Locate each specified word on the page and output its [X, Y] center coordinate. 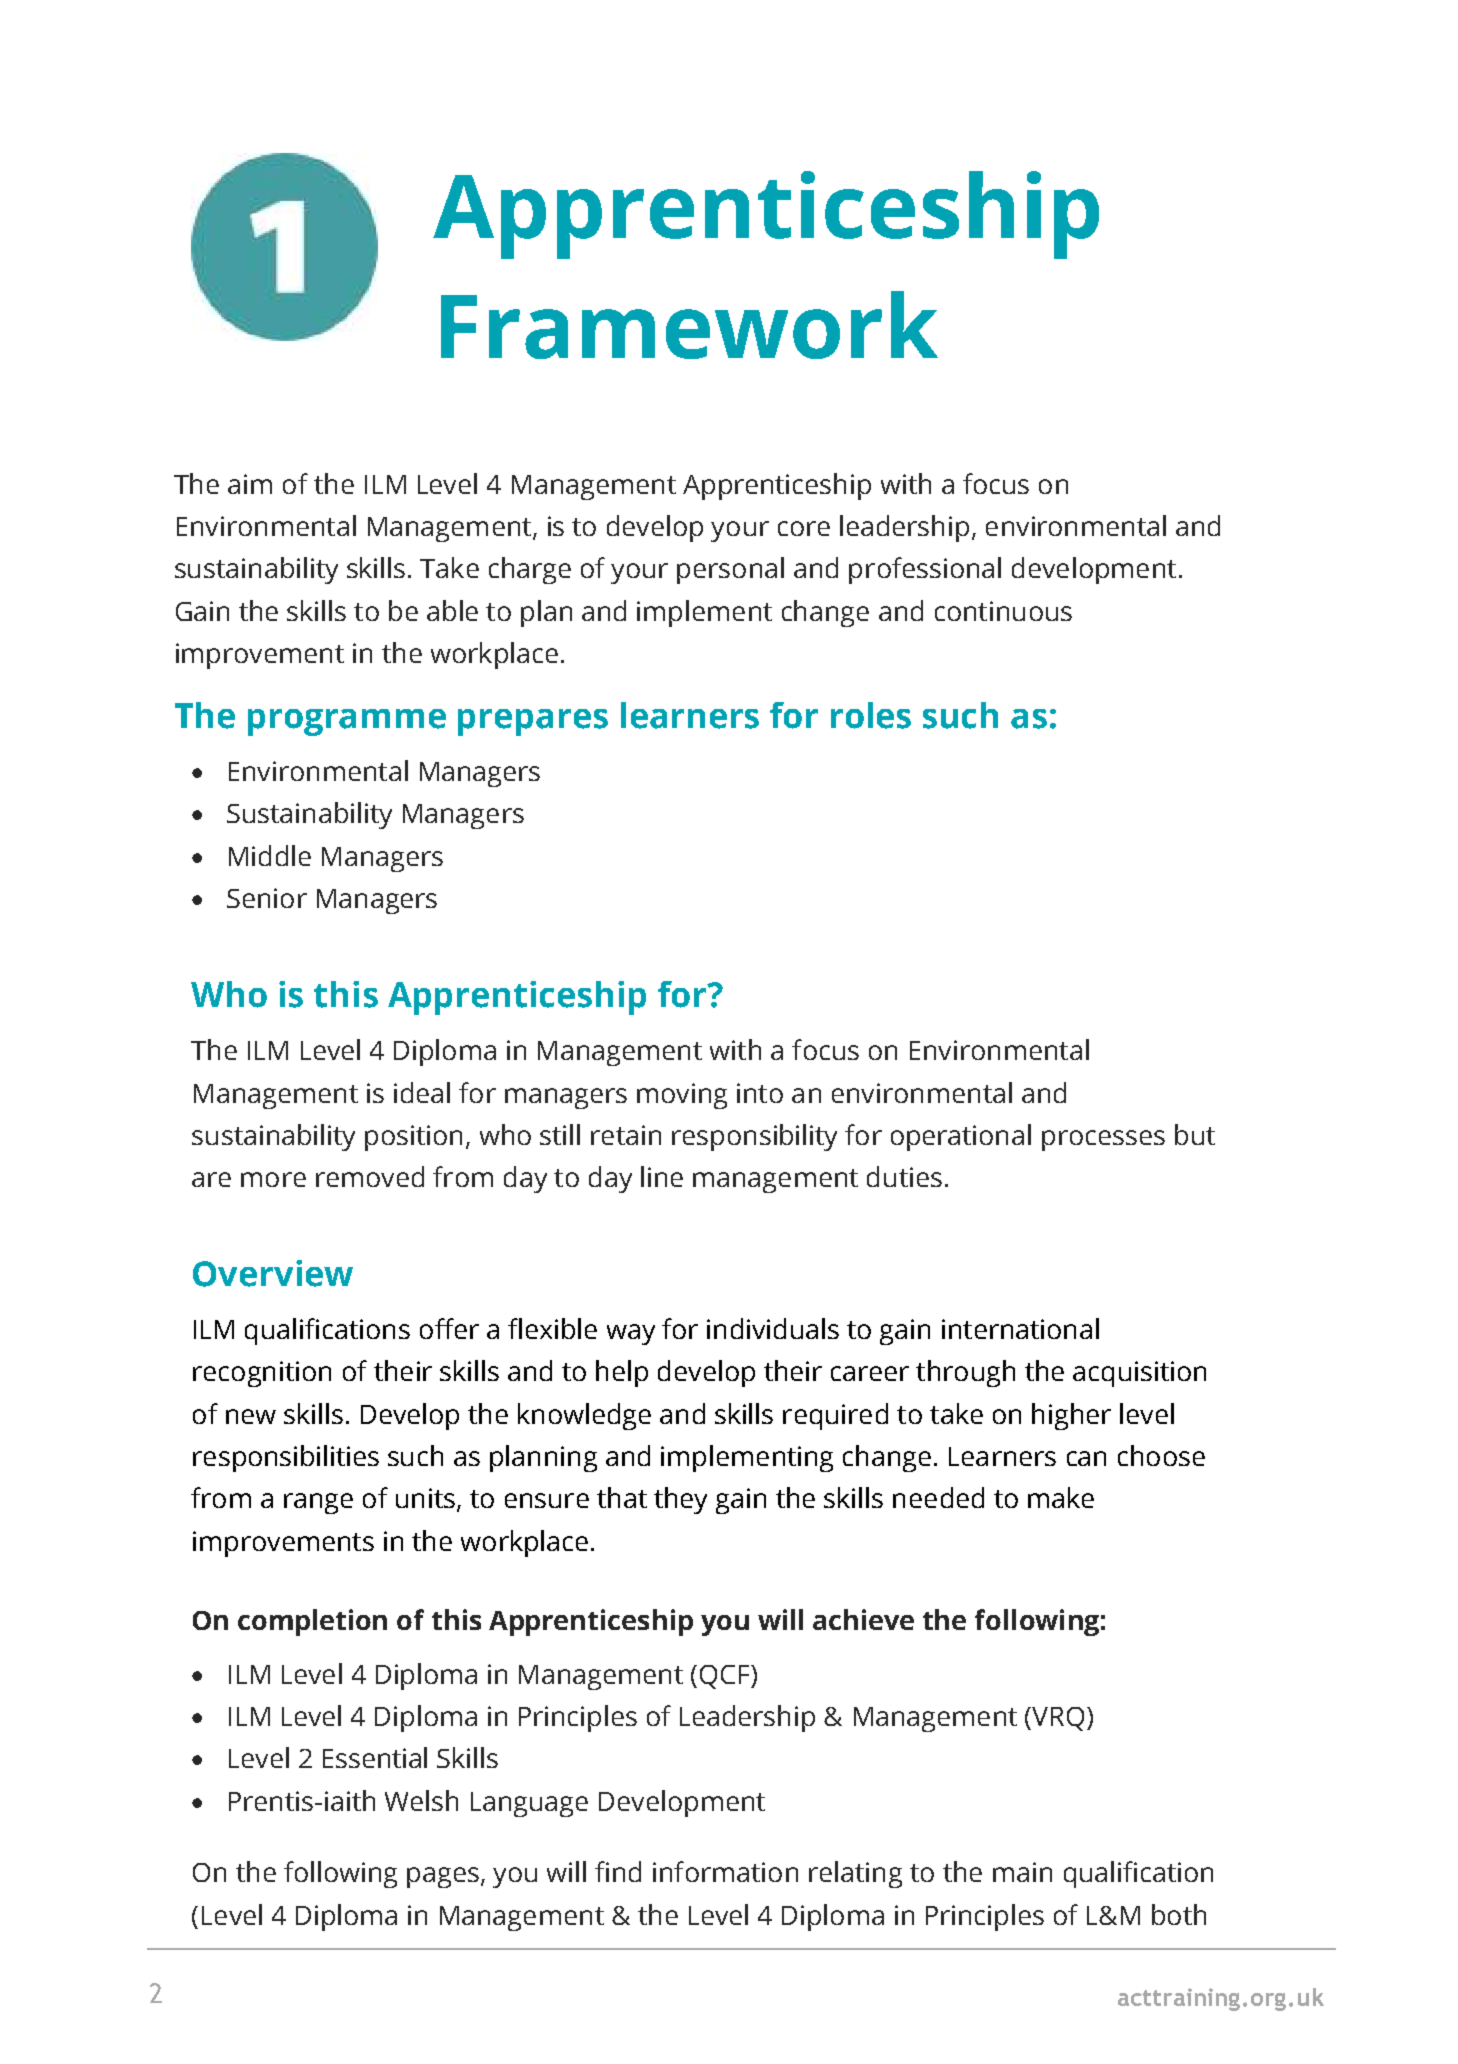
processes [1103, 1140]
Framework [689, 325]
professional [925, 570]
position [413, 1138]
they [680, 1500]
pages [443, 1877]
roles [871, 715]
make [1061, 1497]
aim [250, 484]
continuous [1003, 611]
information [725, 1871]
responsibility [754, 1137]
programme [347, 722]
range [318, 1503]
